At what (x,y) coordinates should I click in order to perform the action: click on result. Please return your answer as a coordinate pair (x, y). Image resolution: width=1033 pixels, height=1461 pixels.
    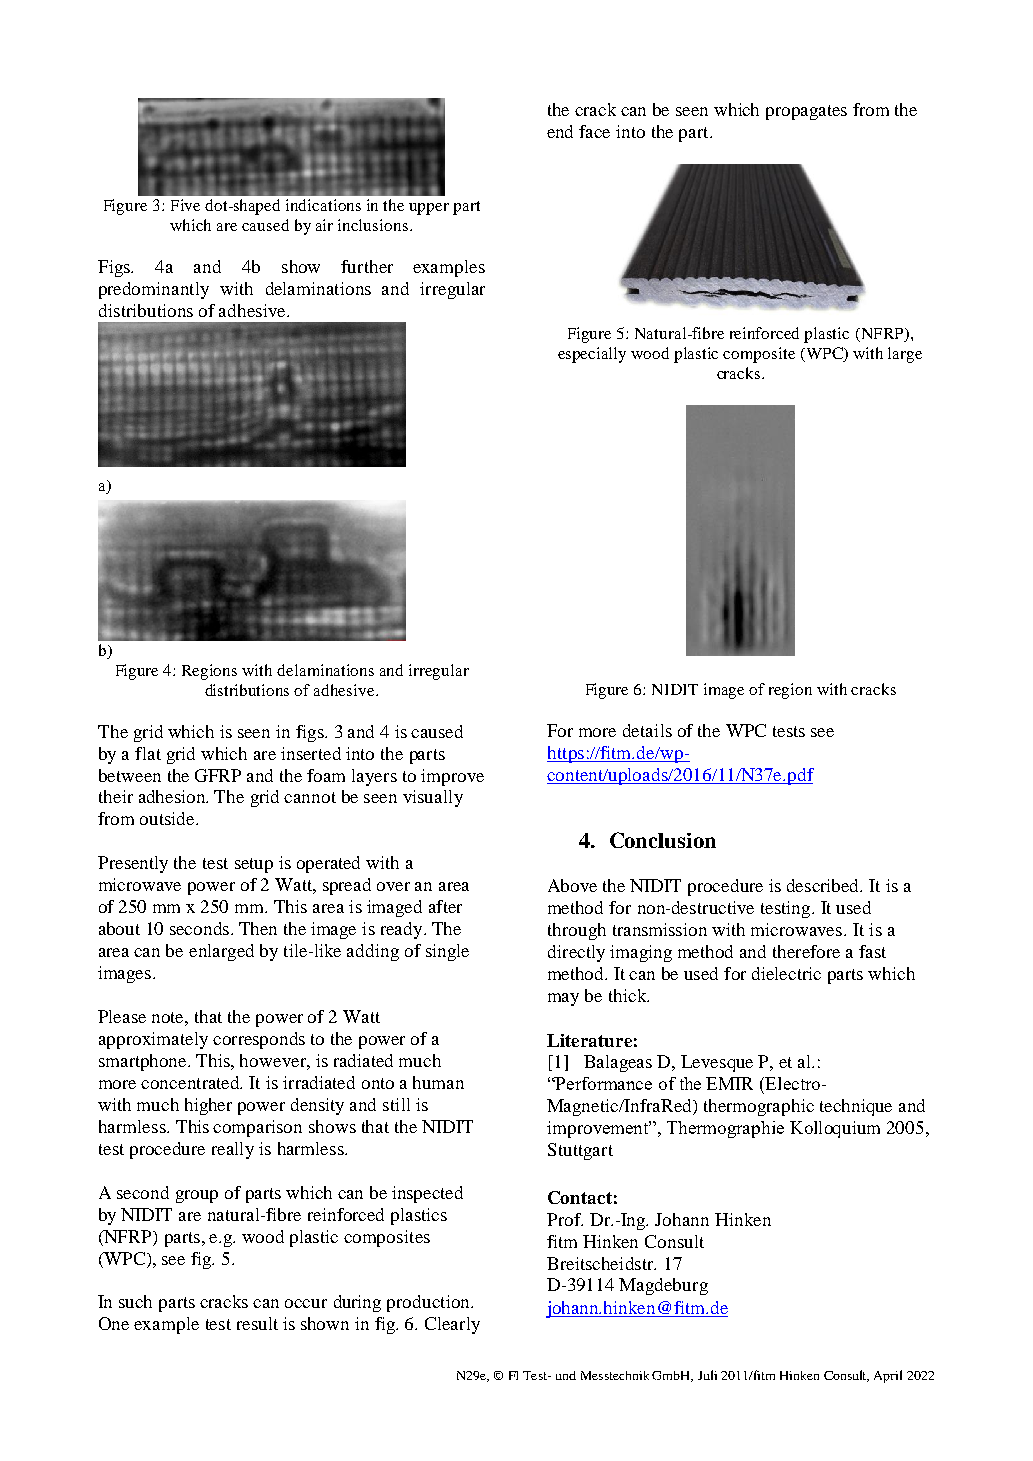
    Looking at the image, I should click on (257, 1323).
